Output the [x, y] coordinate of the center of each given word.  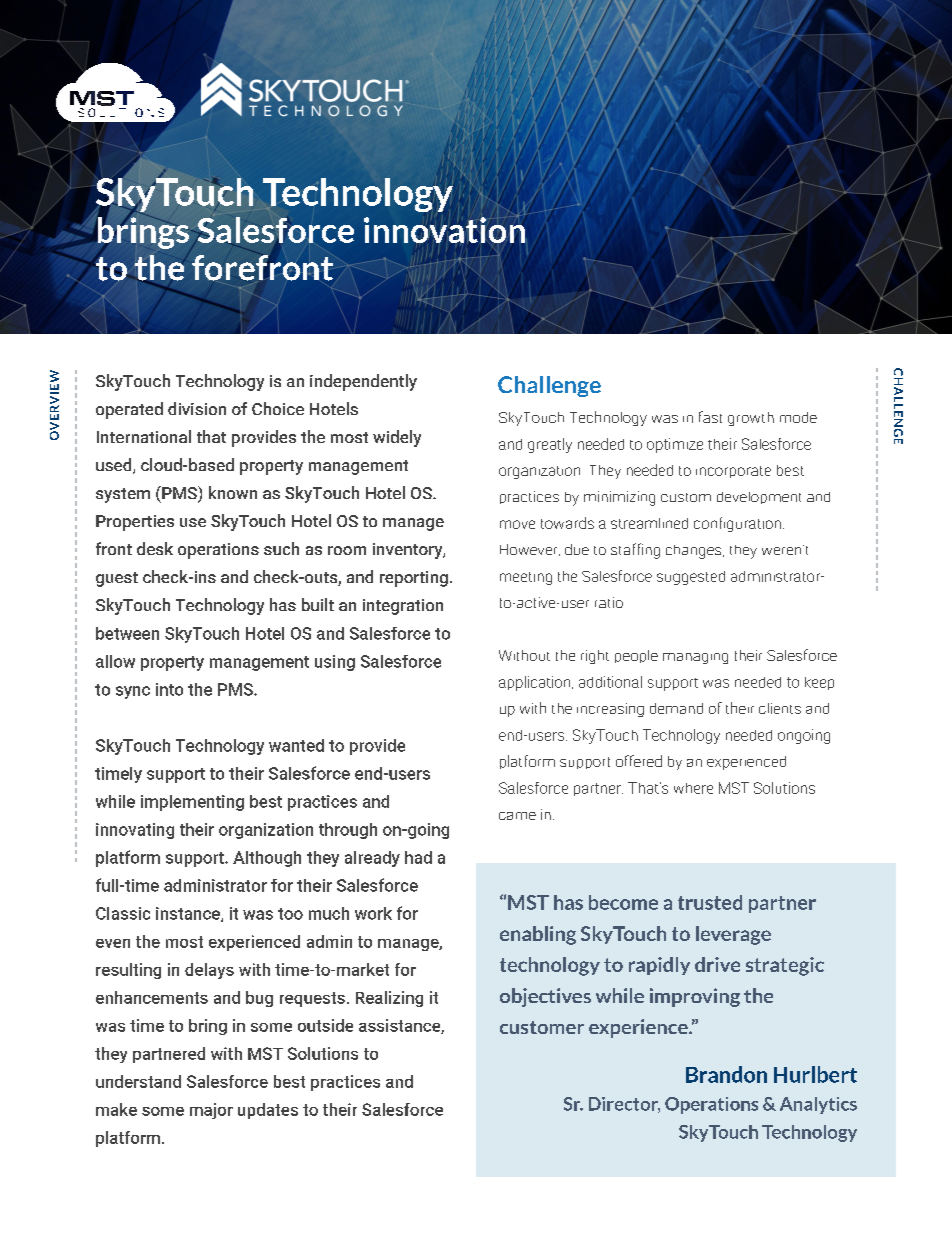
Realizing [389, 999]
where [693, 788]
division [197, 408]
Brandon [726, 1074]
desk [155, 548]
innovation [444, 229]
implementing [192, 803]
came [517, 816]
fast [710, 417]
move [517, 524]
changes [695, 552]
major [211, 1111]
